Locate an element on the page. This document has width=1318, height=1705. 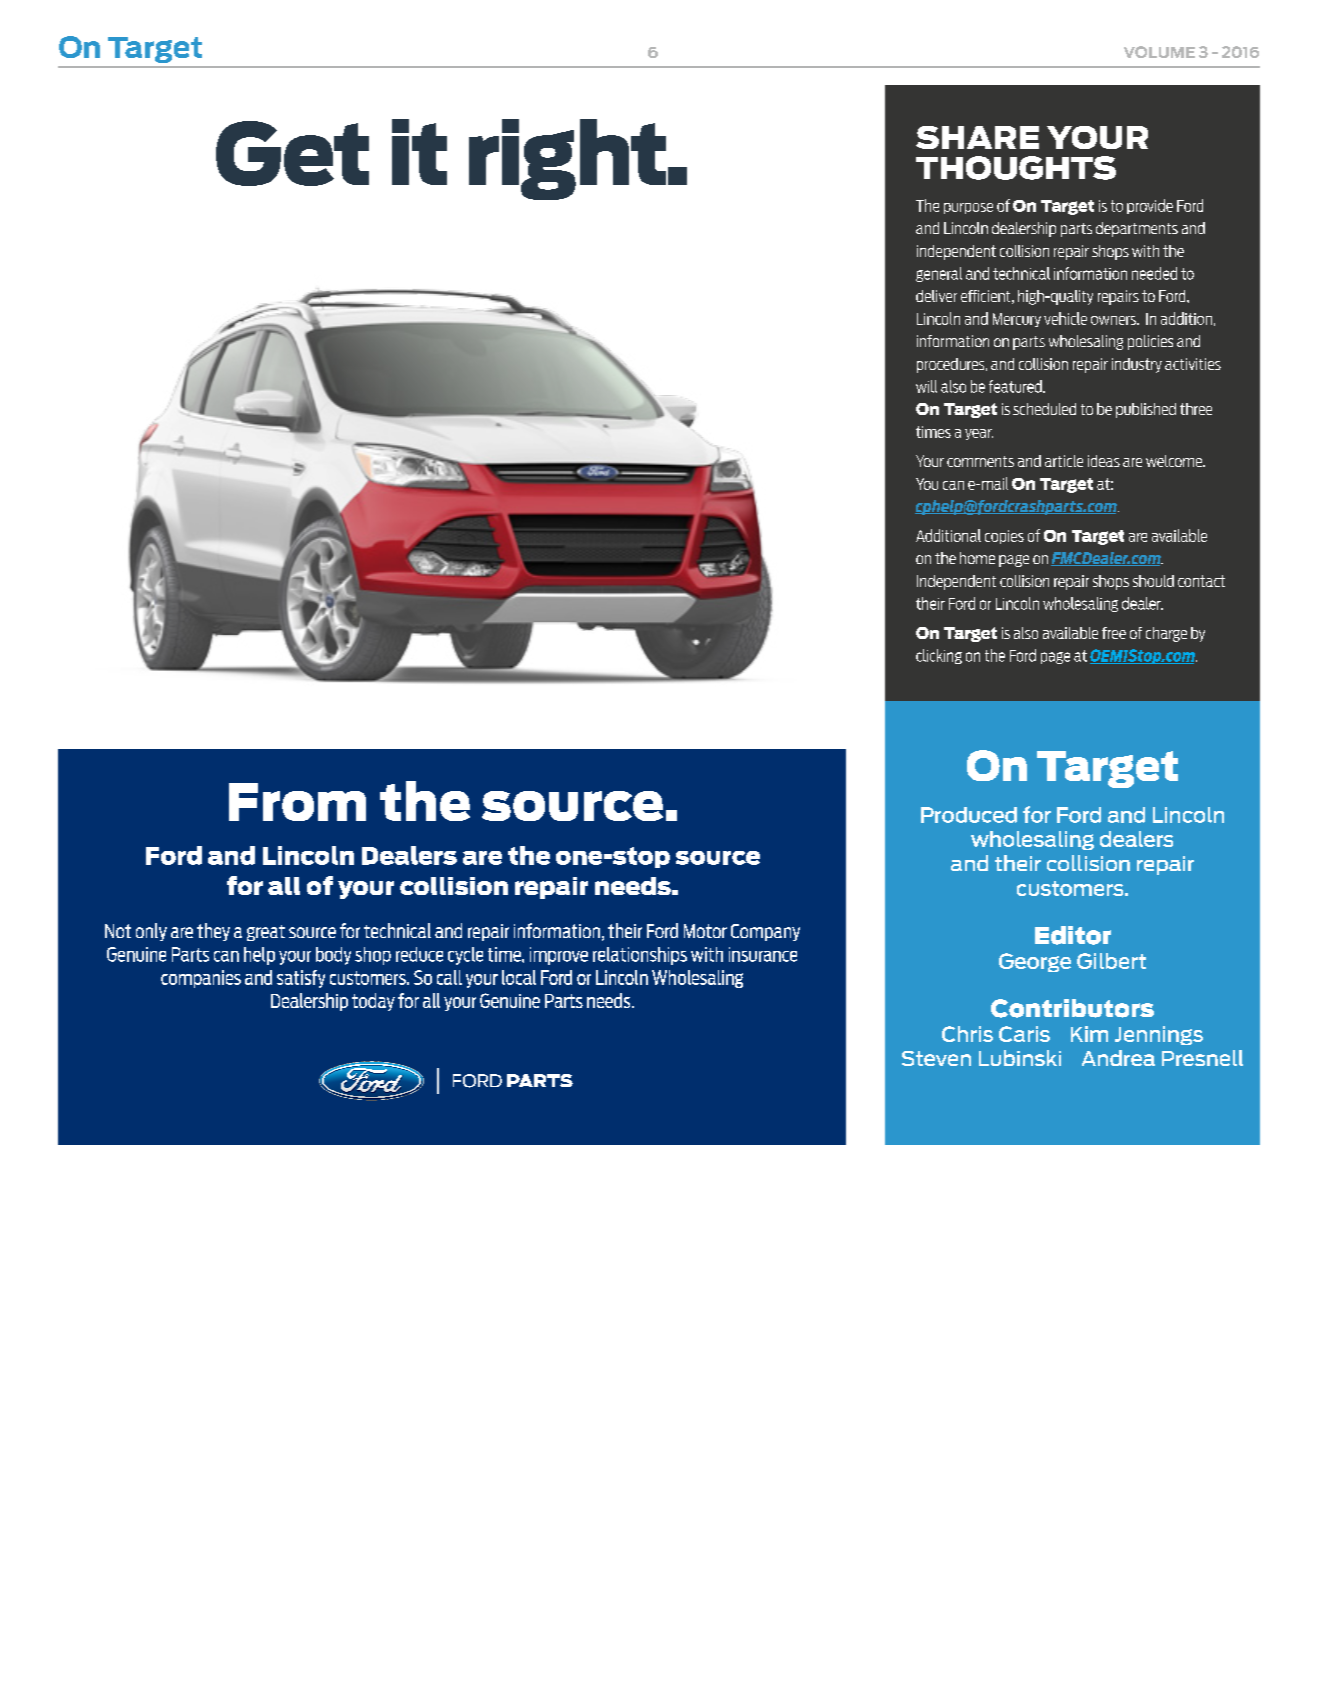
companies is located at coordinates (201, 979).
